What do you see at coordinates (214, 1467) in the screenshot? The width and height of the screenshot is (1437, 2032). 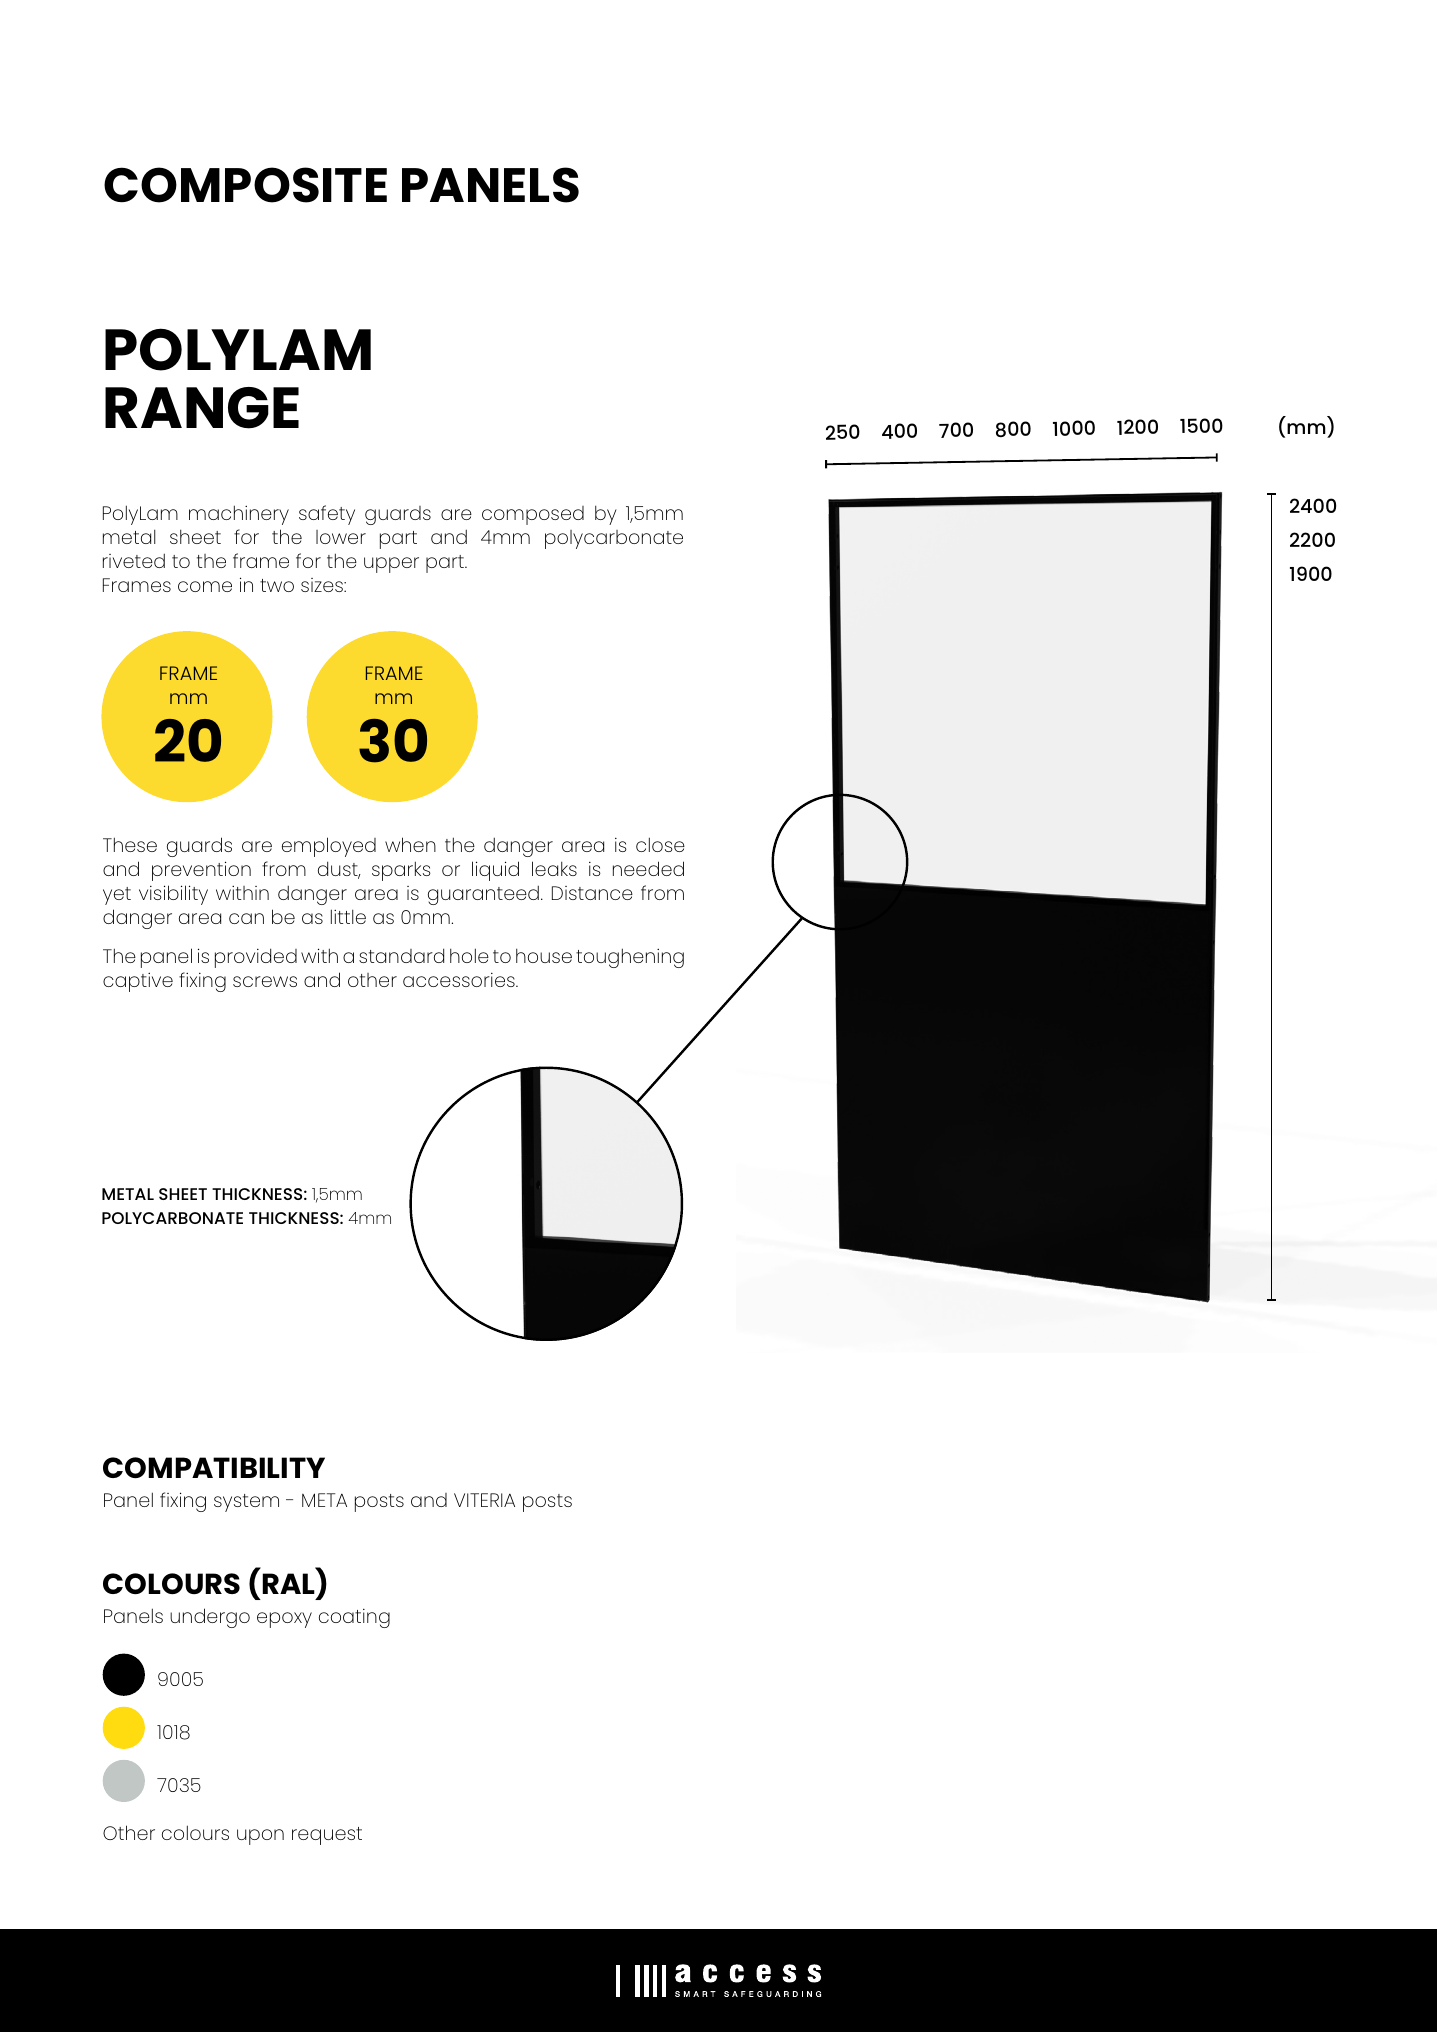 I see `COMPATIBILITY` at bounding box center [214, 1467].
